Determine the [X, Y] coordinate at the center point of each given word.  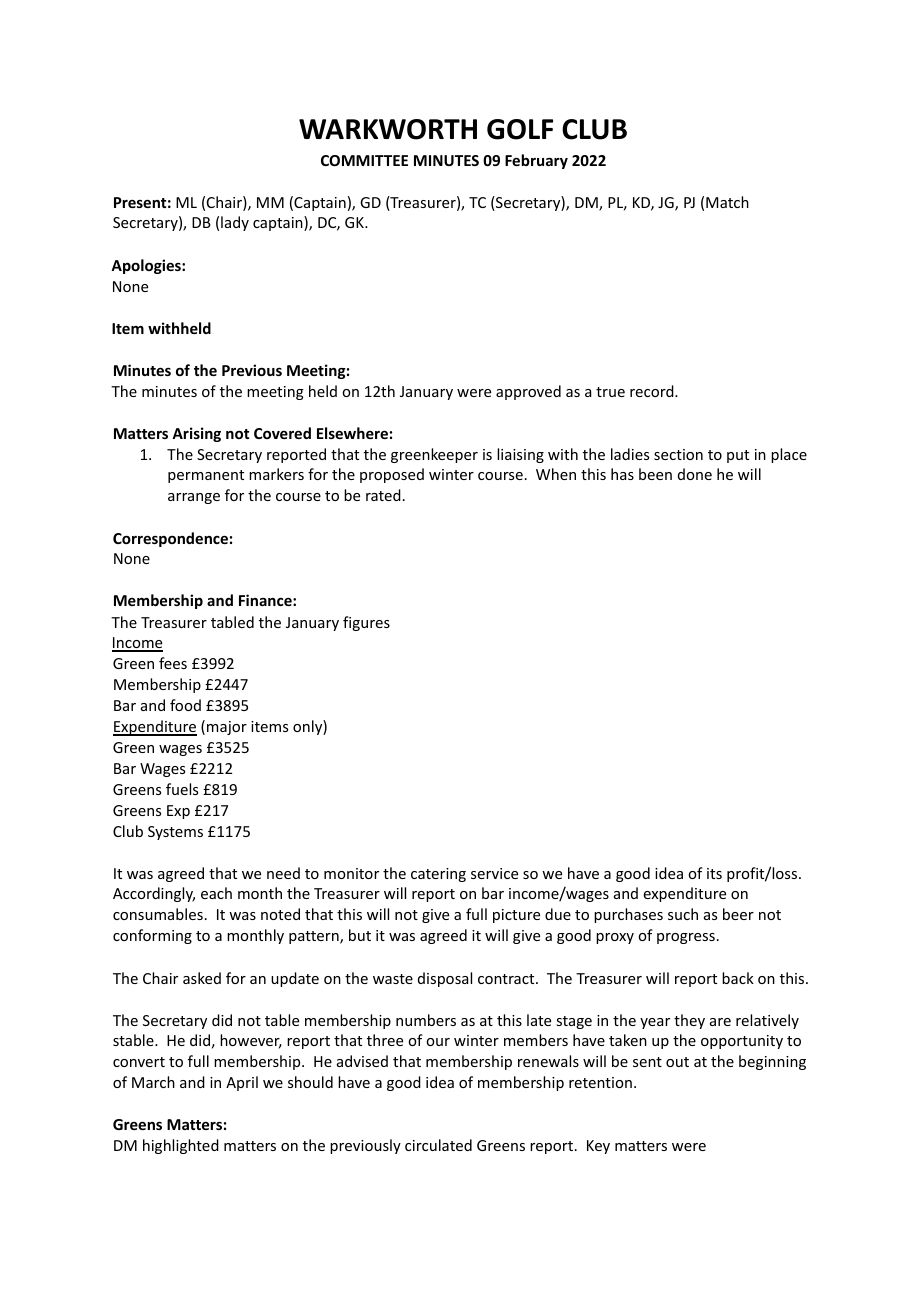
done [695, 474]
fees [173, 663]
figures [366, 623]
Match [727, 202]
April [242, 1083]
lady [235, 223]
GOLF [520, 129]
